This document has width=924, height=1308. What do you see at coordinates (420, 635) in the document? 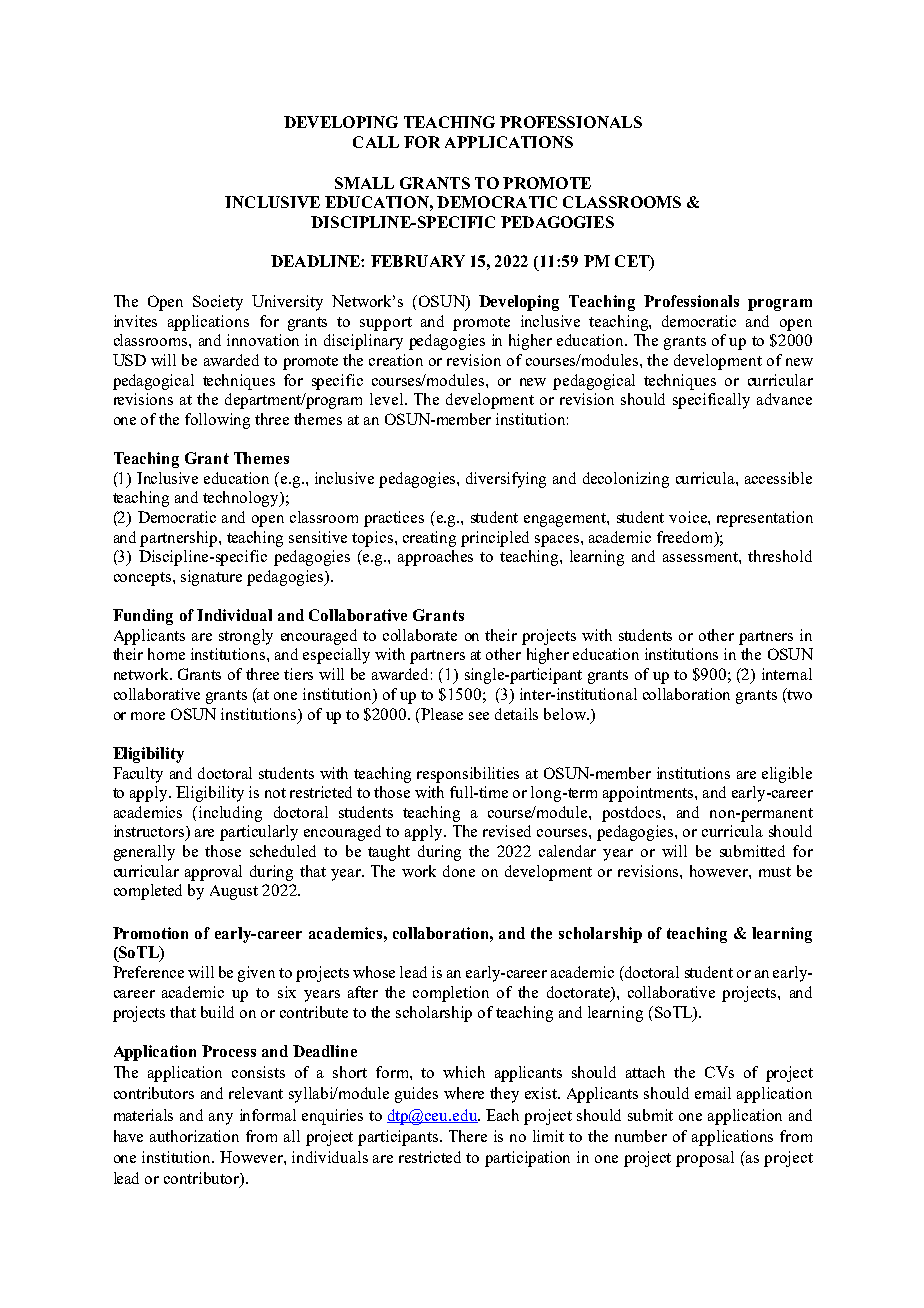
I see `collaborate` at bounding box center [420, 635].
